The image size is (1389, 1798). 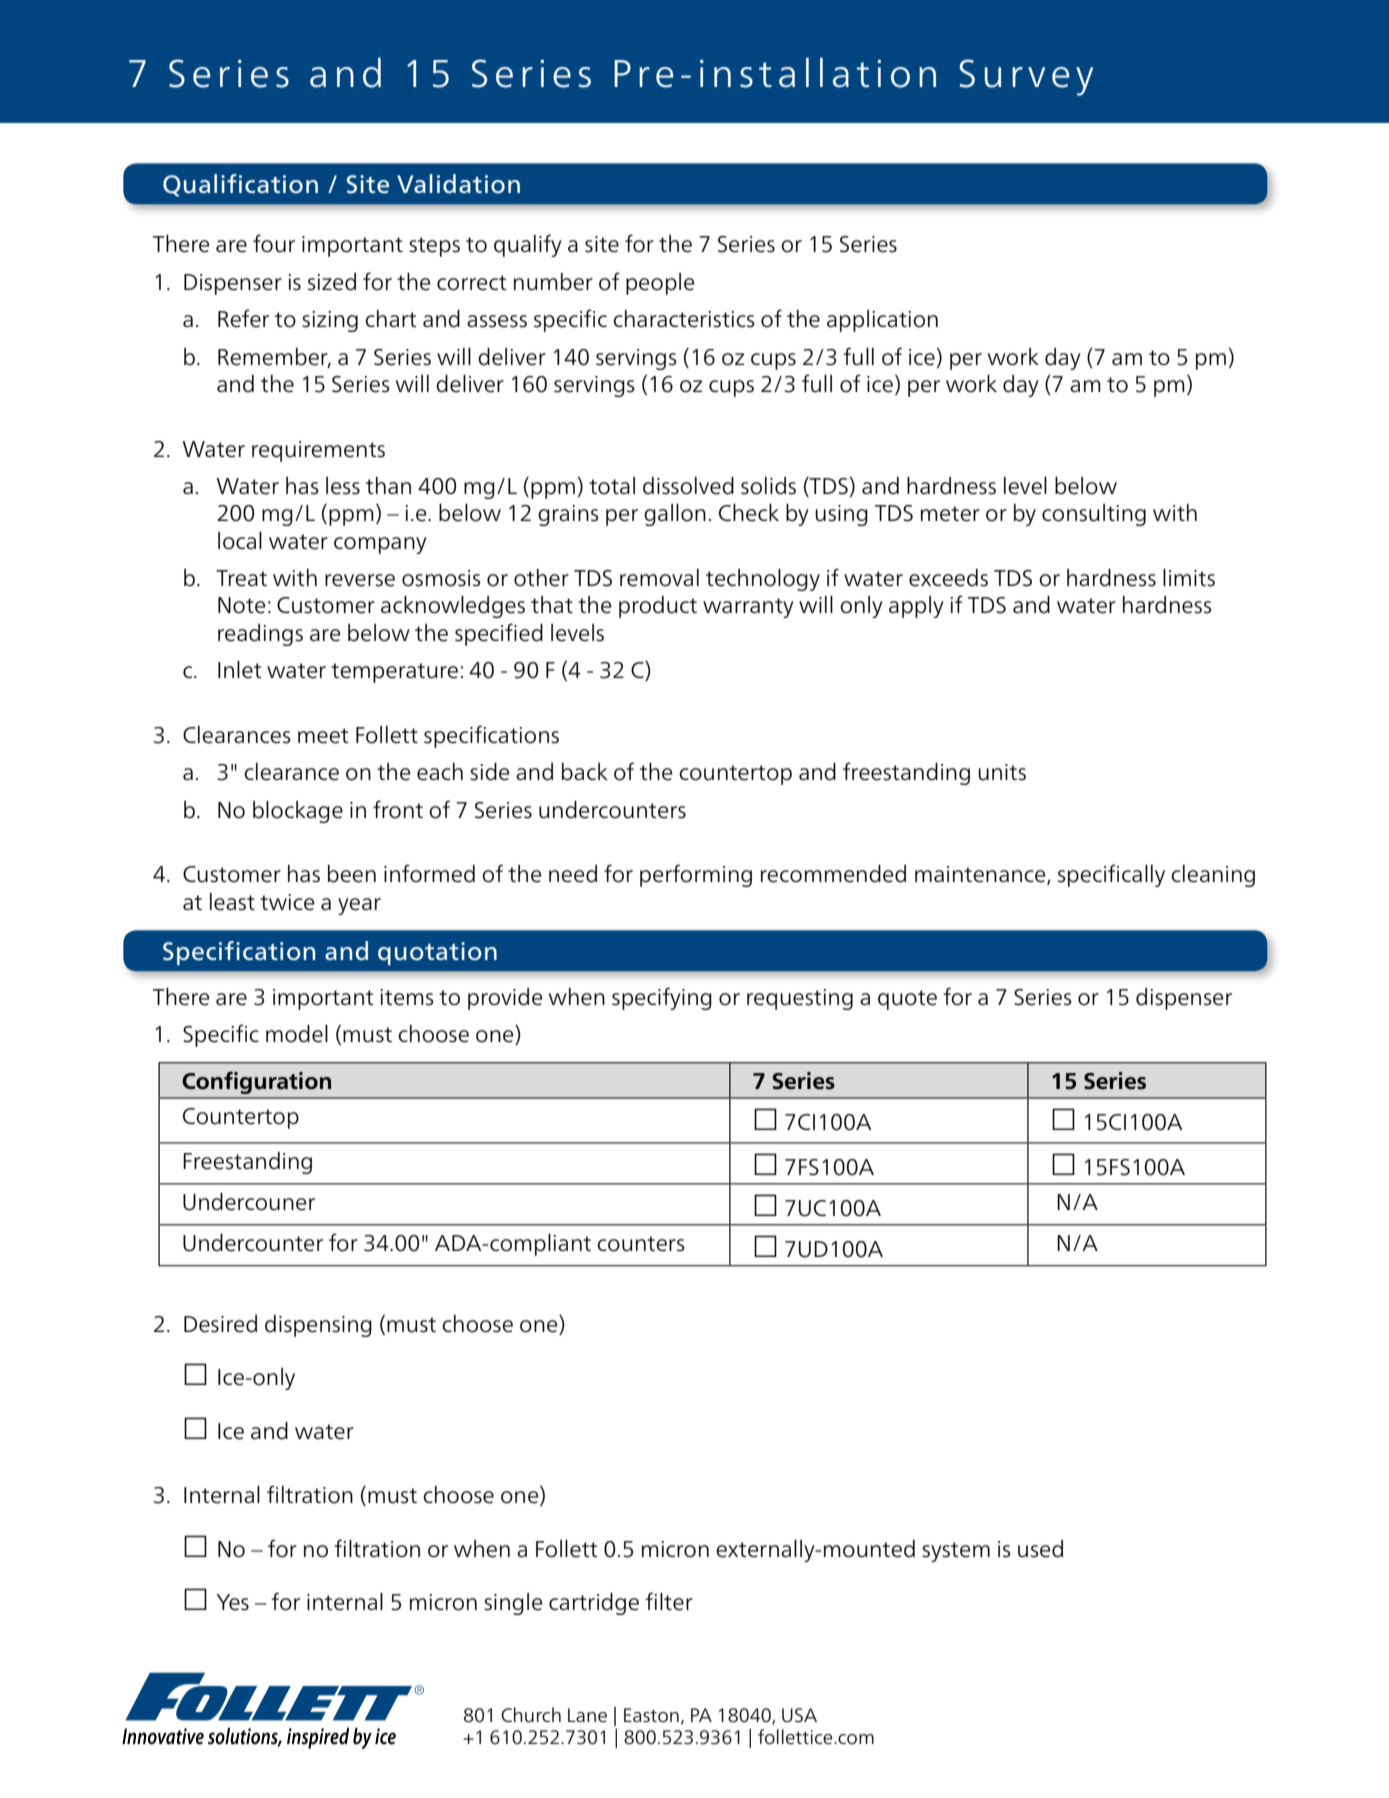 I want to click on Yes, so click(x=232, y=1602).
